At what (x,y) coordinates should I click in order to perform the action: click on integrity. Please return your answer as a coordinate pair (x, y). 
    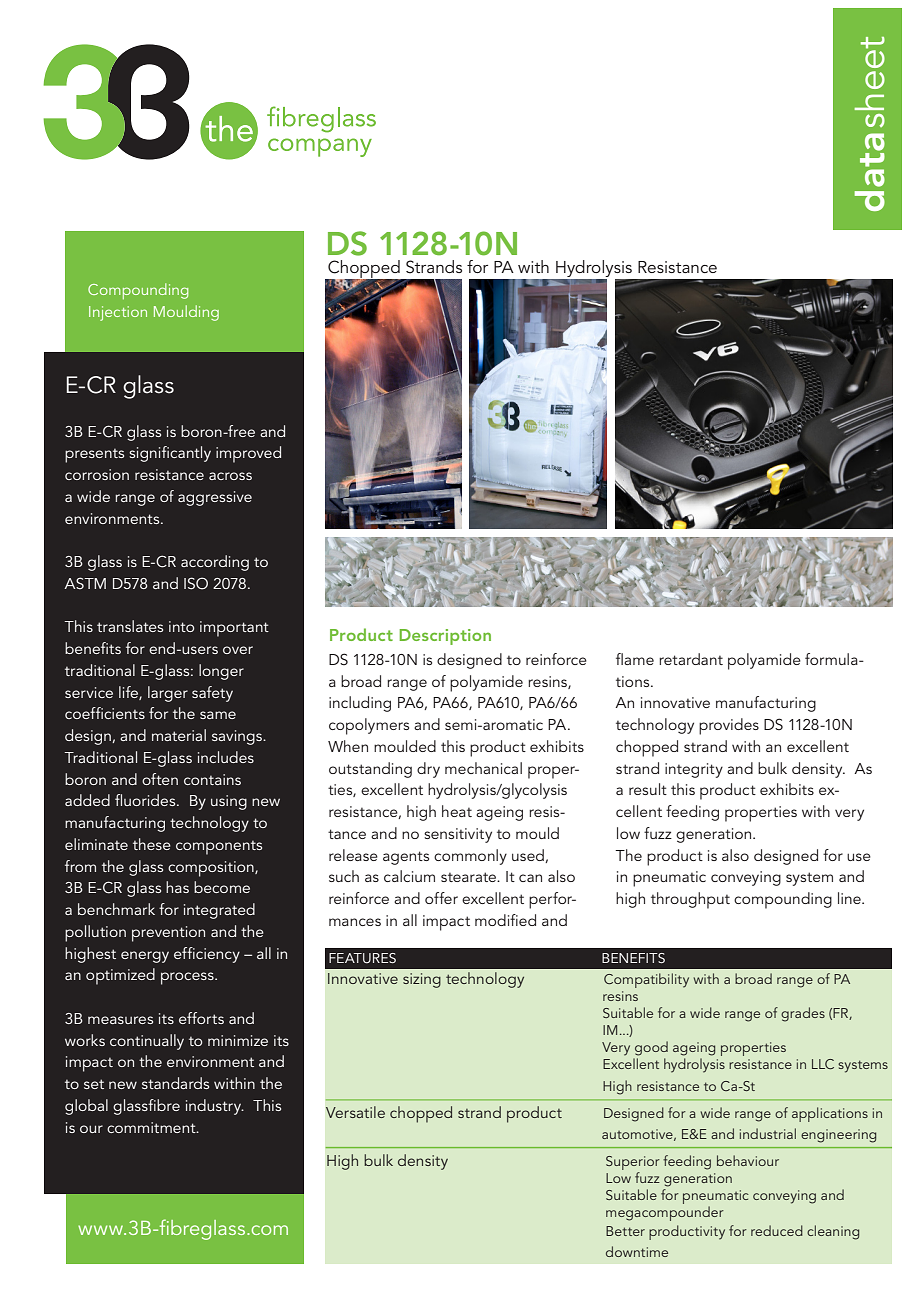
    Looking at the image, I should click on (694, 770).
